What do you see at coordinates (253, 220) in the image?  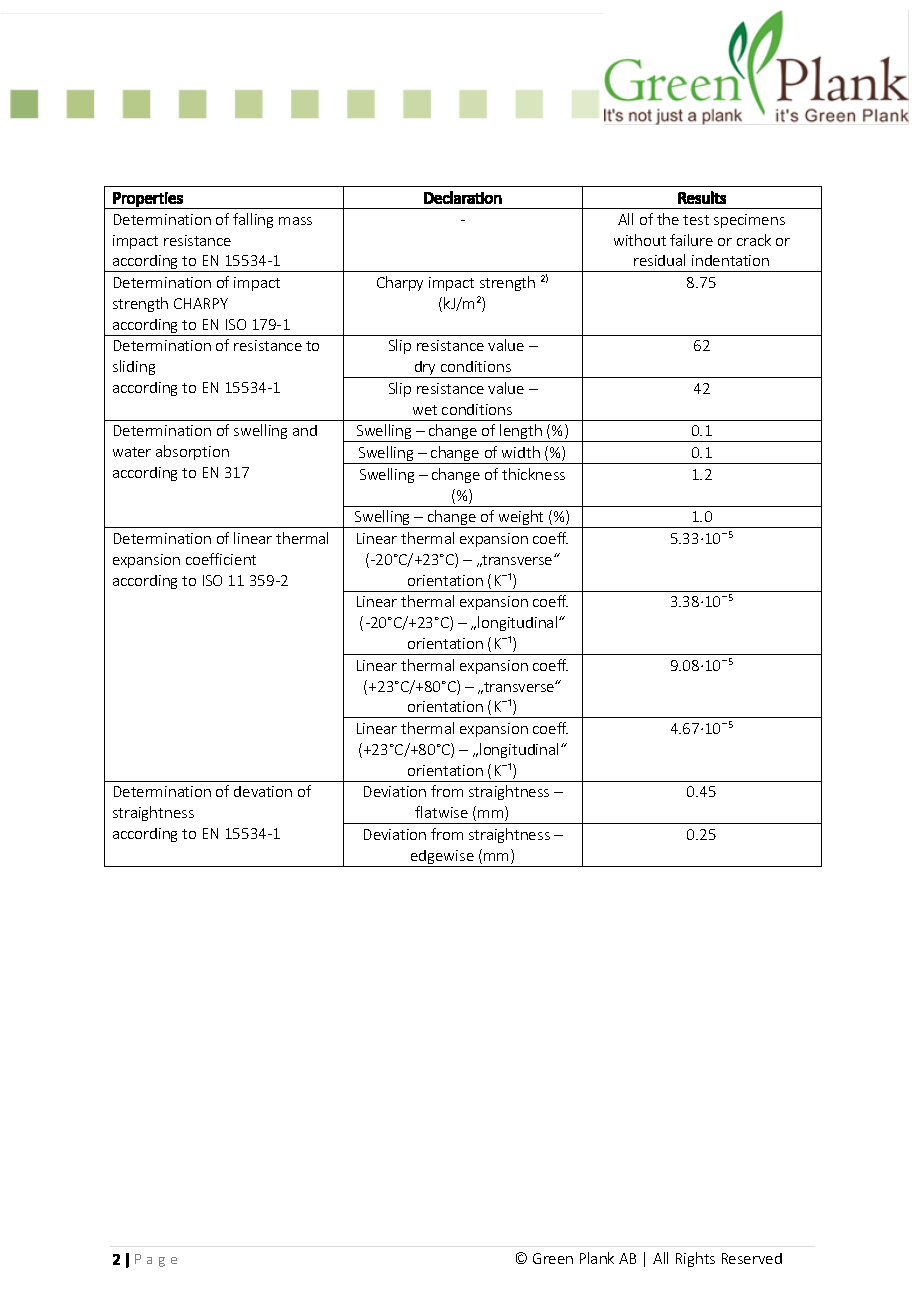 I see `falling` at bounding box center [253, 220].
